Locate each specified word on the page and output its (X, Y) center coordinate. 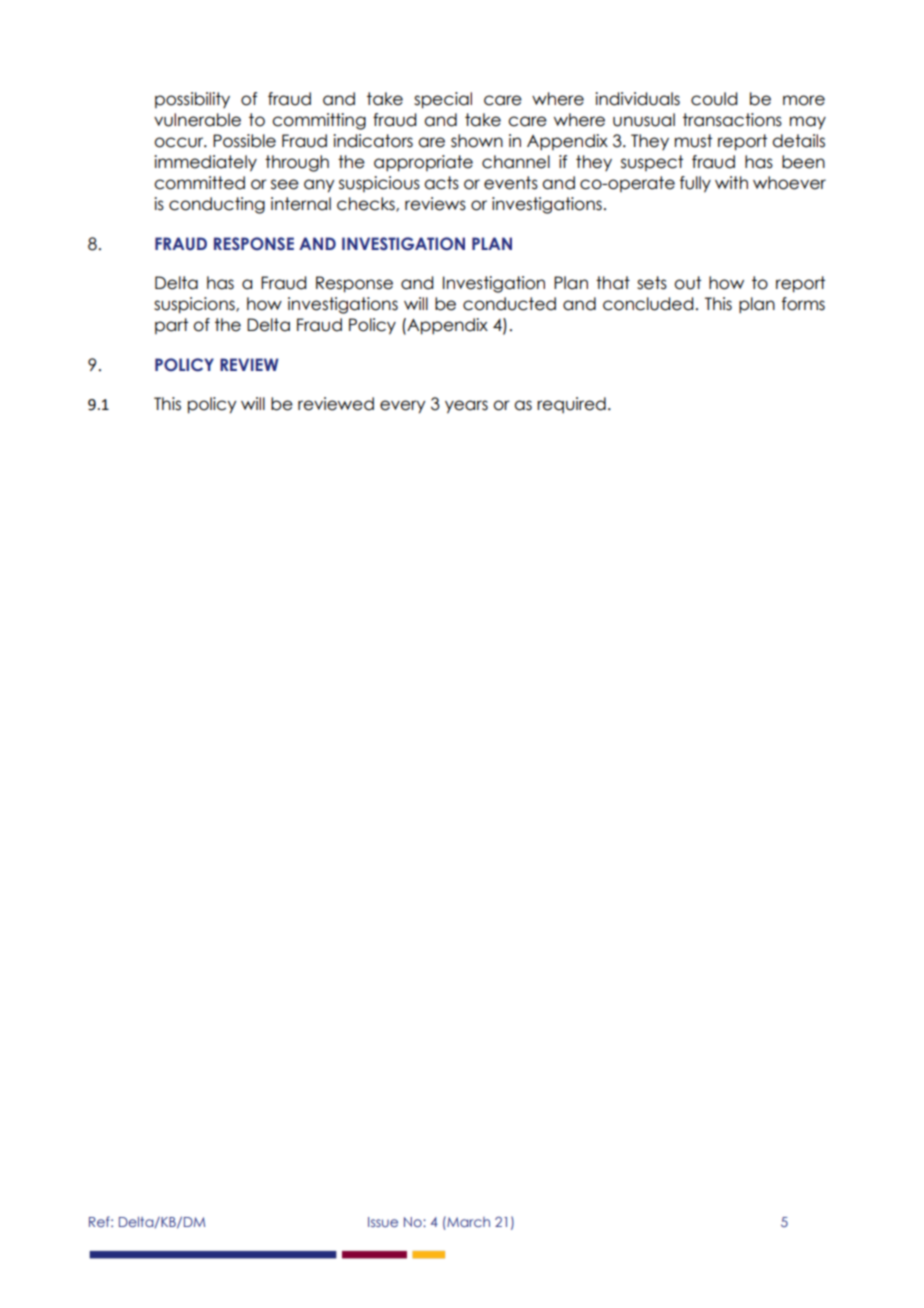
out (687, 283)
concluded (648, 304)
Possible (244, 141)
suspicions (195, 305)
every (402, 407)
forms (803, 304)
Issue (383, 1222)
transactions (732, 120)
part (171, 326)
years (466, 407)
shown (477, 141)
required (571, 405)
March (467, 1221)
